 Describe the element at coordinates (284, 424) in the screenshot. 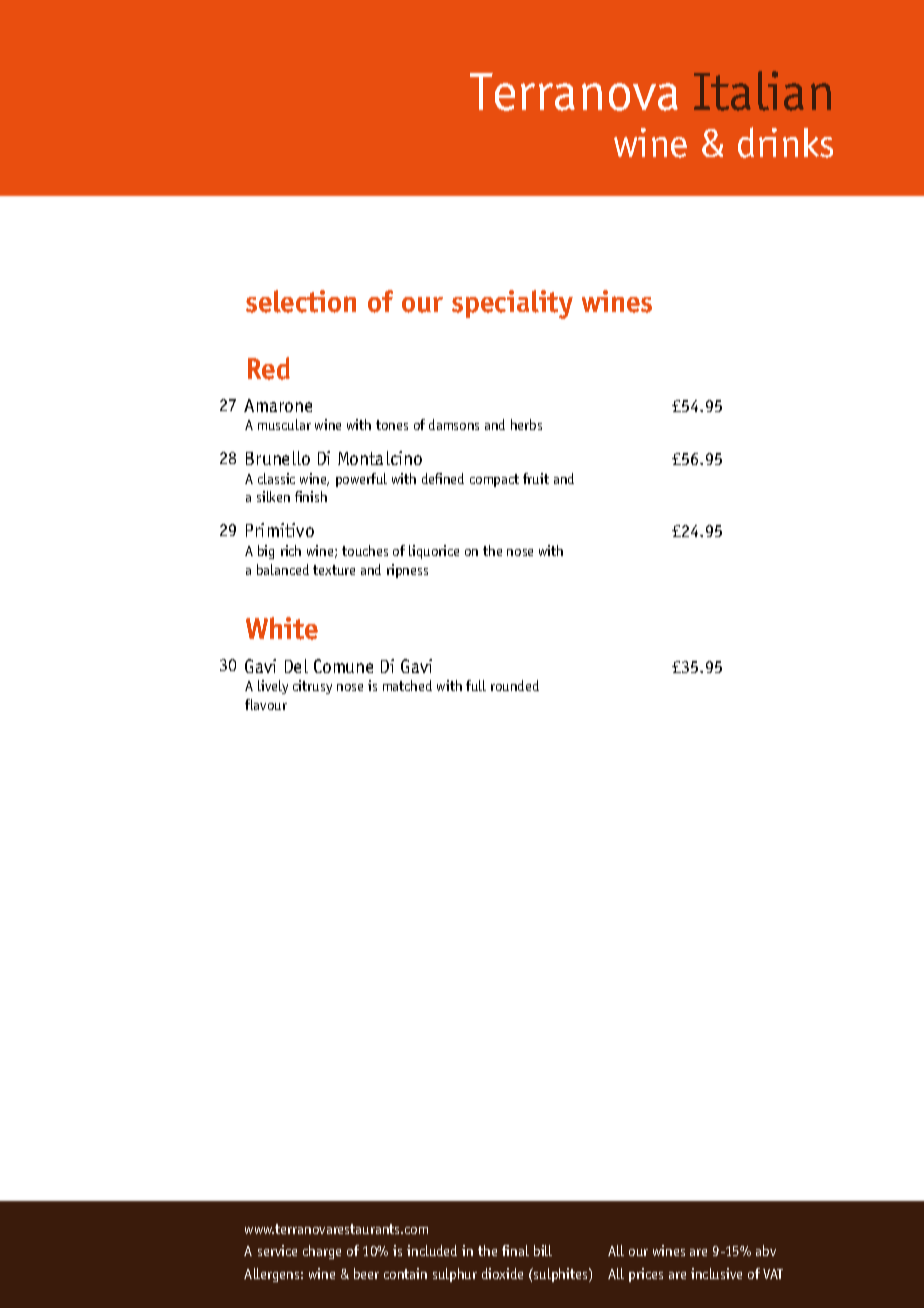

I see `muscular` at that location.
